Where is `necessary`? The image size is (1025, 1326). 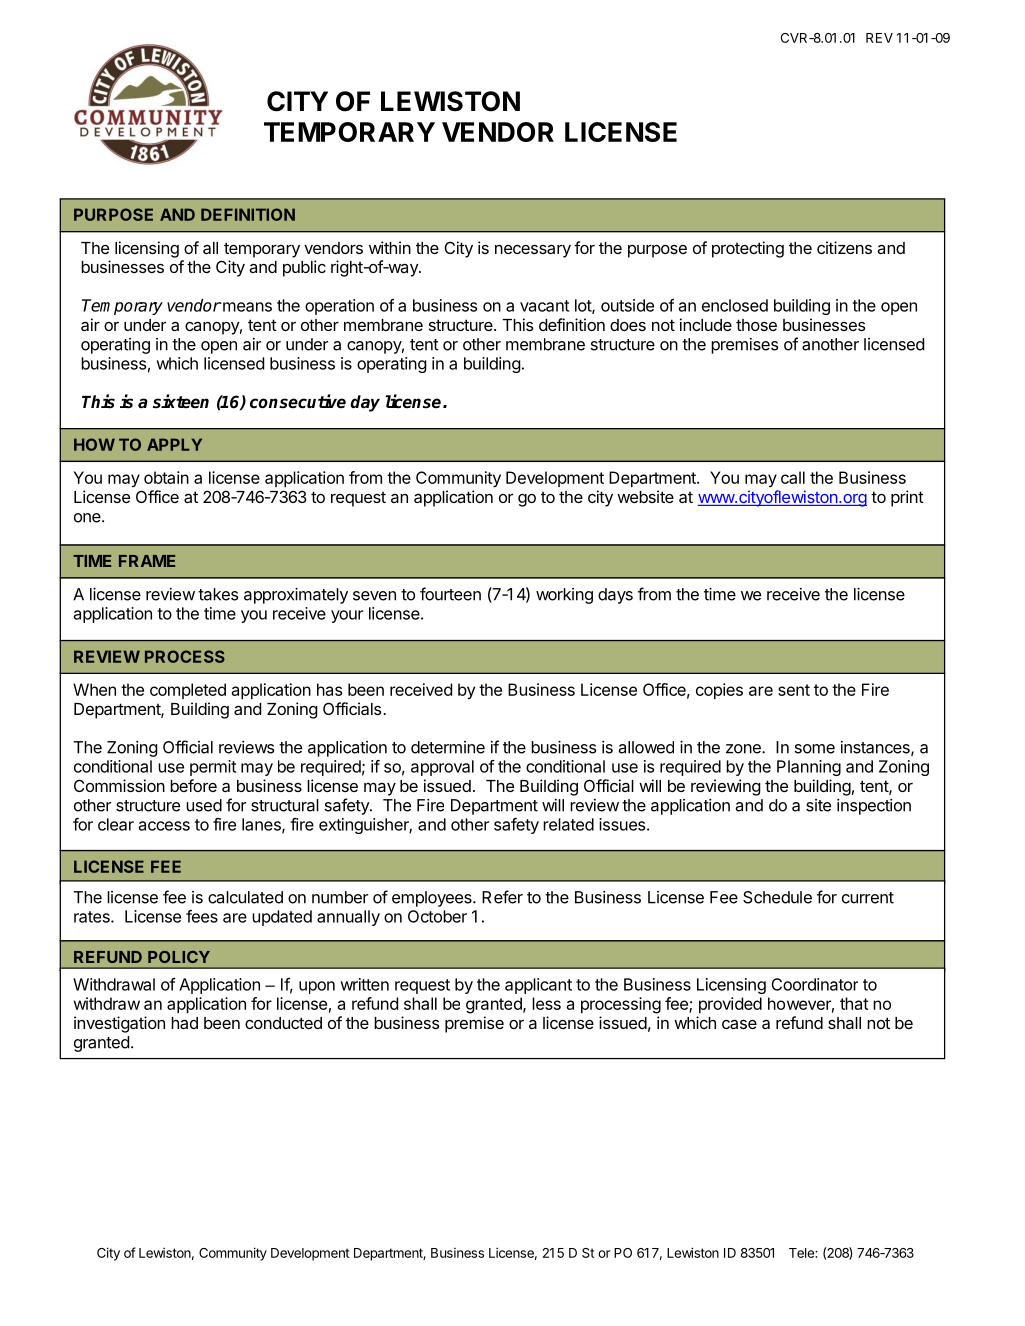 necessary is located at coordinates (533, 251).
